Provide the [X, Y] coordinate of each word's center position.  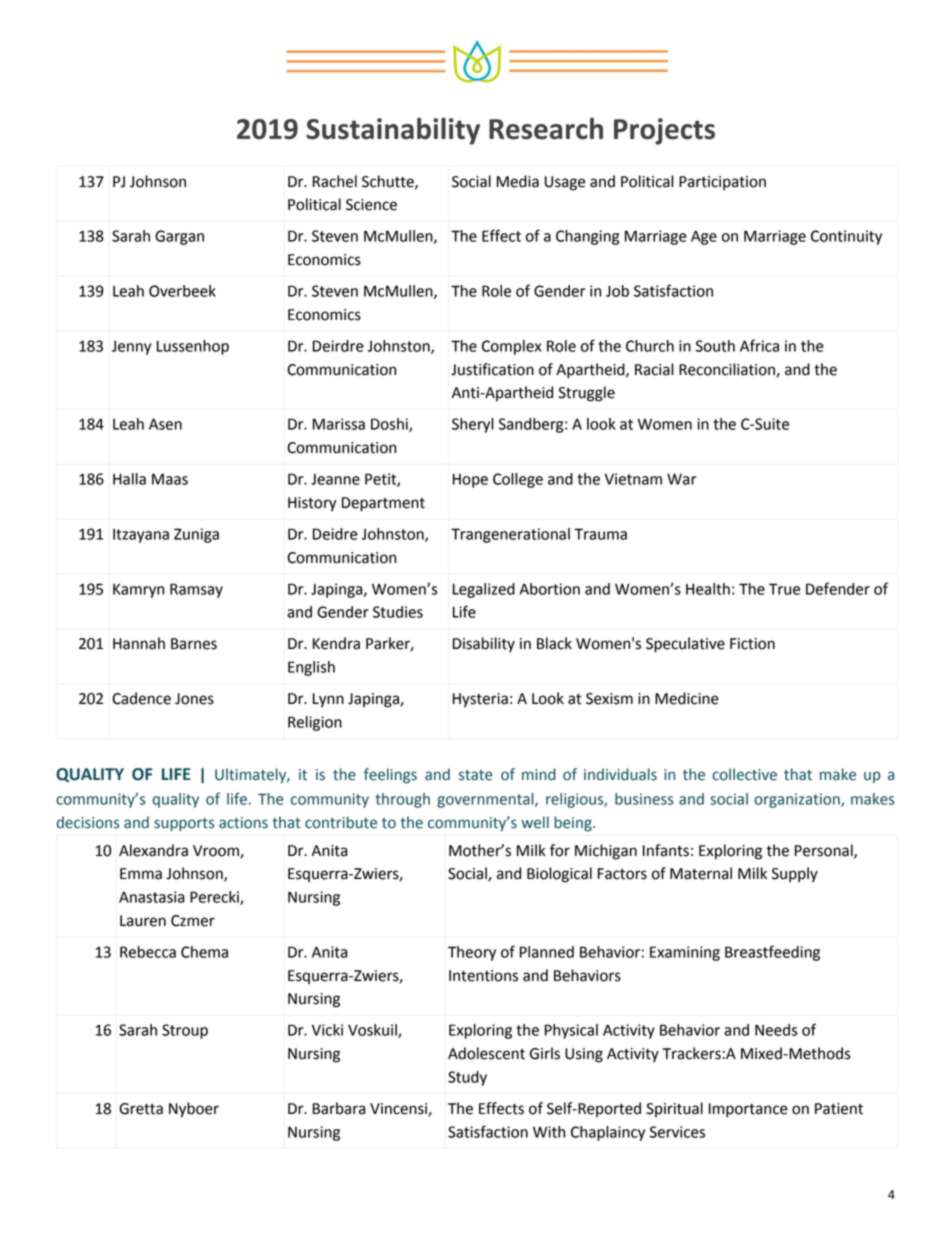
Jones [194, 699]
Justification [492, 369]
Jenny [131, 347]
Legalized [484, 590]
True [784, 589]
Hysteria [480, 700]
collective [744, 774]
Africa [759, 345]
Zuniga [196, 535]
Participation [722, 183]
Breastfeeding [772, 953]
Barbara [339, 1108]
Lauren [143, 921]
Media [518, 181]
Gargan [179, 237]
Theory [472, 953]
